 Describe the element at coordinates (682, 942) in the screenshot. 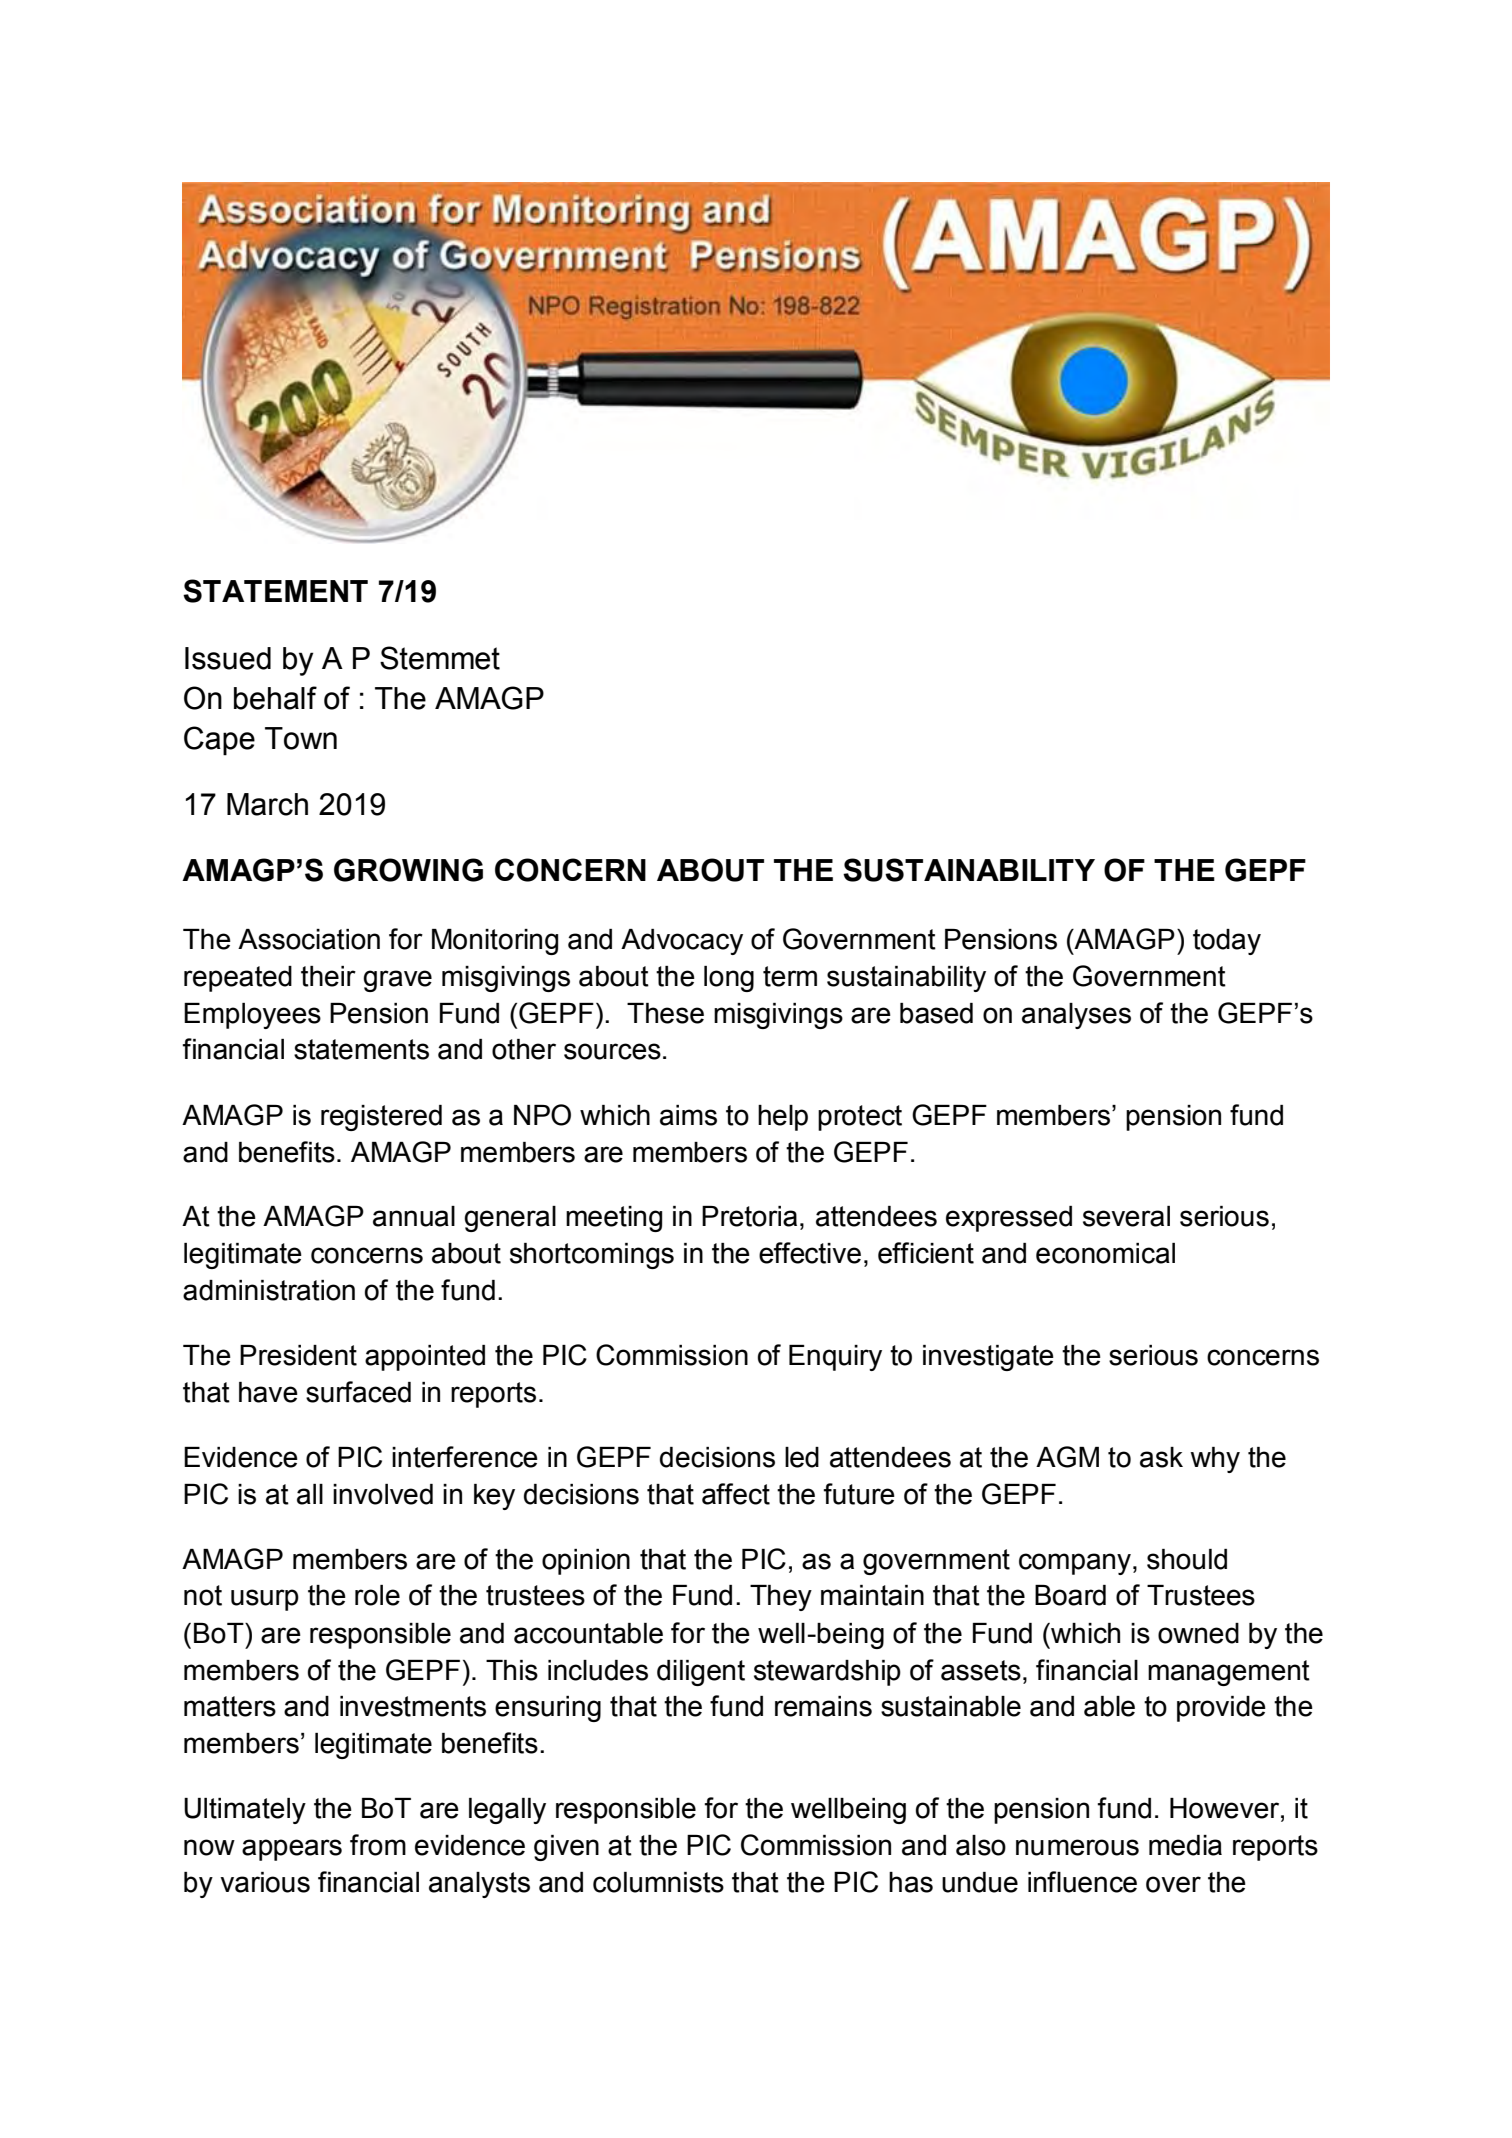

I see `Advocacy` at that location.
